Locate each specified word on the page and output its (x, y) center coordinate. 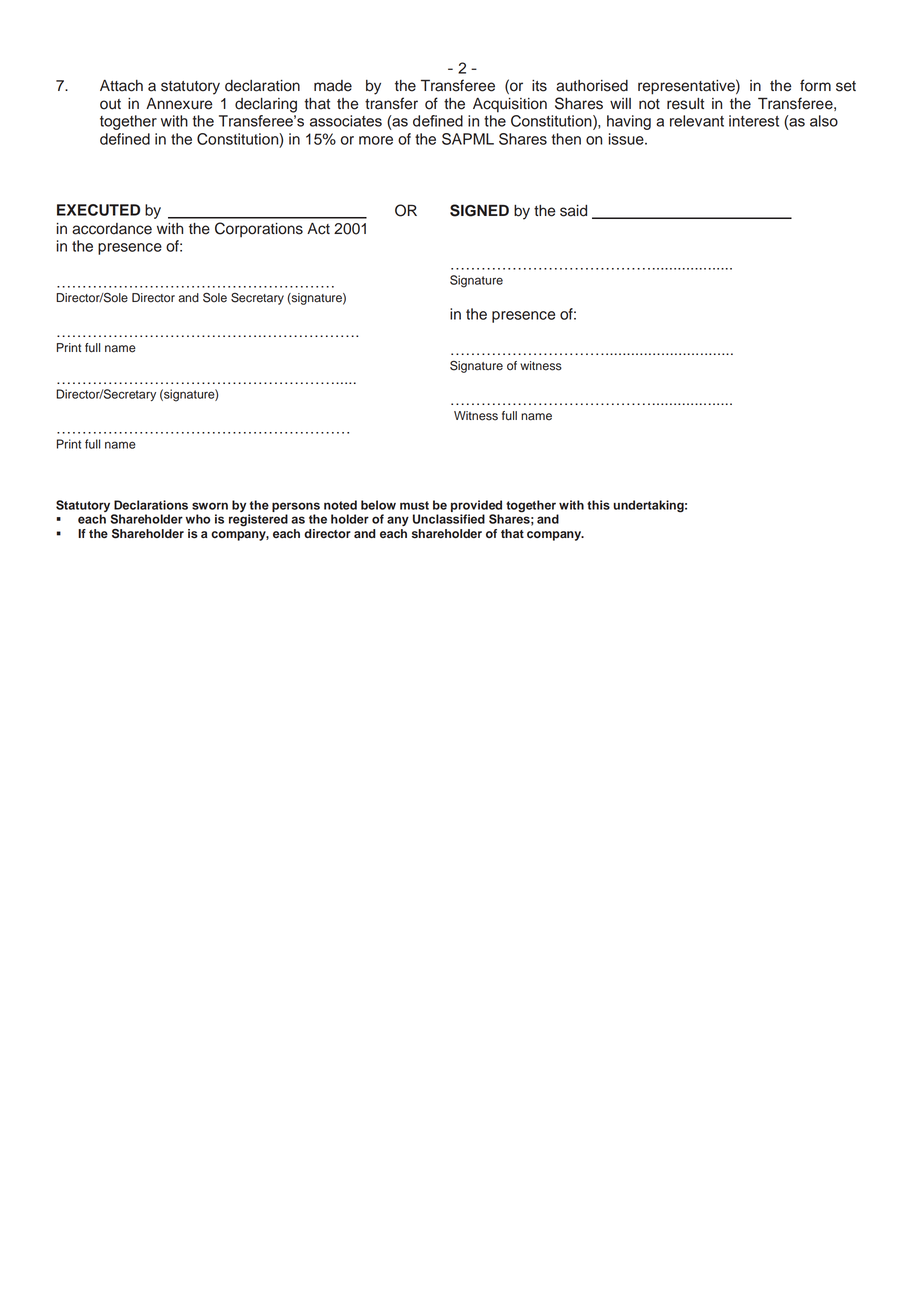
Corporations (259, 229)
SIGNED (479, 210)
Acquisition (510, 105)
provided (476, 506)
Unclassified (449, 519)
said (573, 211)
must (414, 505)
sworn (210, 506)
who (197, 519)
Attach (121, 86)
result (685, 104)
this (598, 505)
